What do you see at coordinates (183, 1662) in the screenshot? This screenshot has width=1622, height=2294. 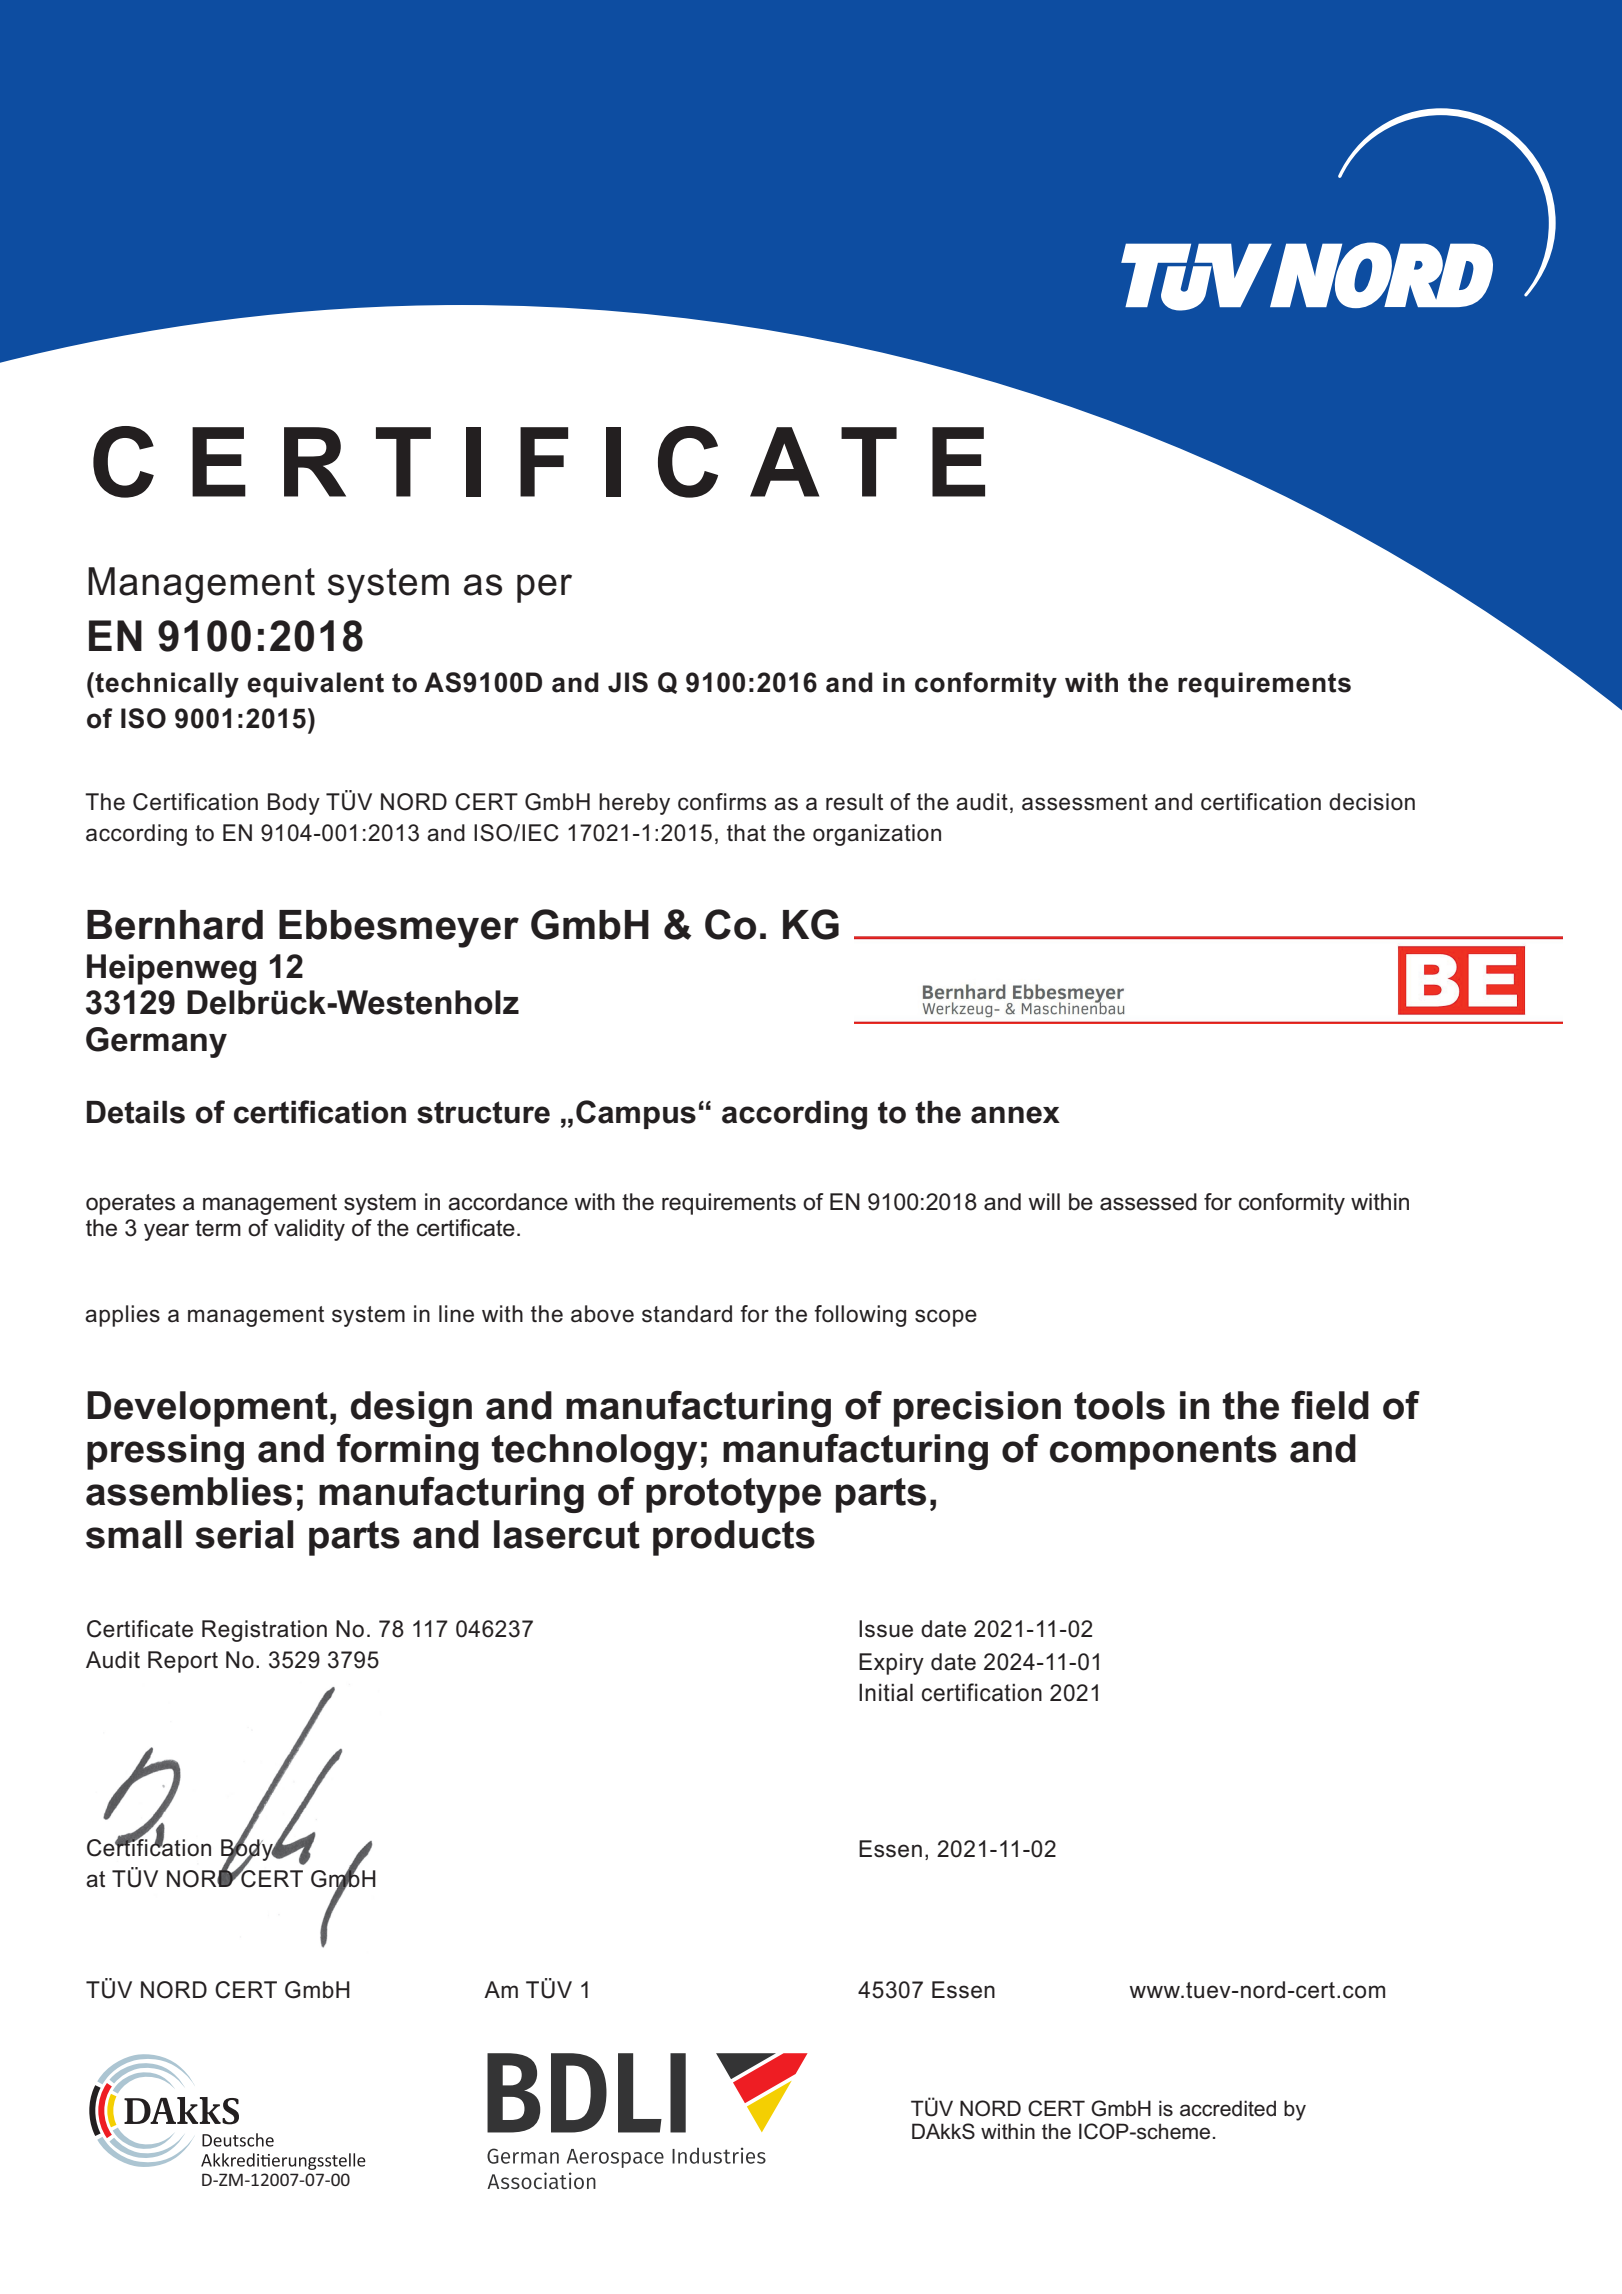 I see `Report` at bounding box center [183, 1662].
